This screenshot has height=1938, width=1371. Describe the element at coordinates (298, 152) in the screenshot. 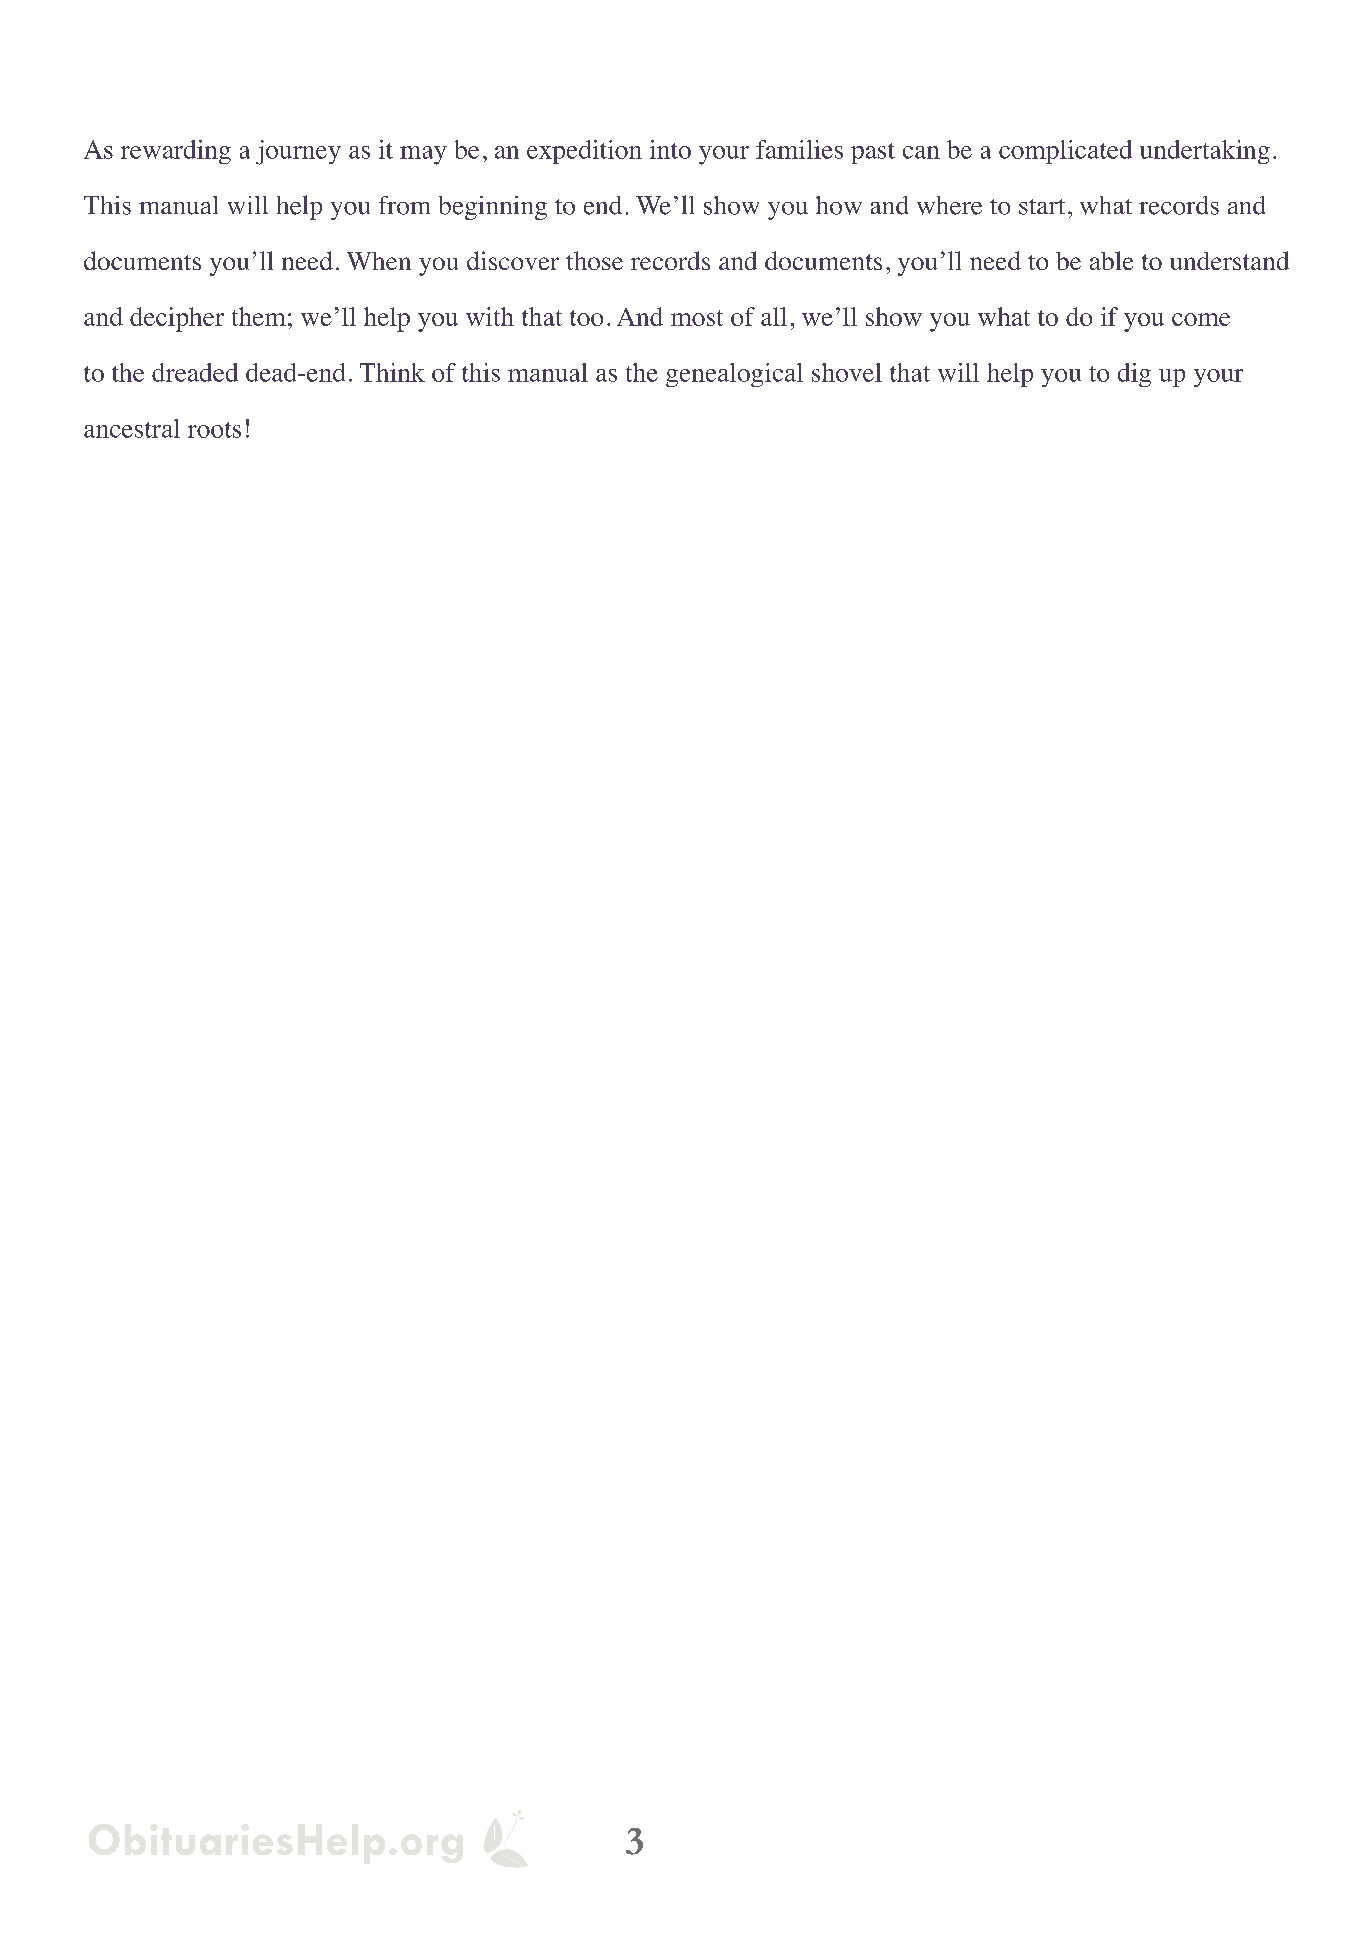

I see `journey` at that location.
